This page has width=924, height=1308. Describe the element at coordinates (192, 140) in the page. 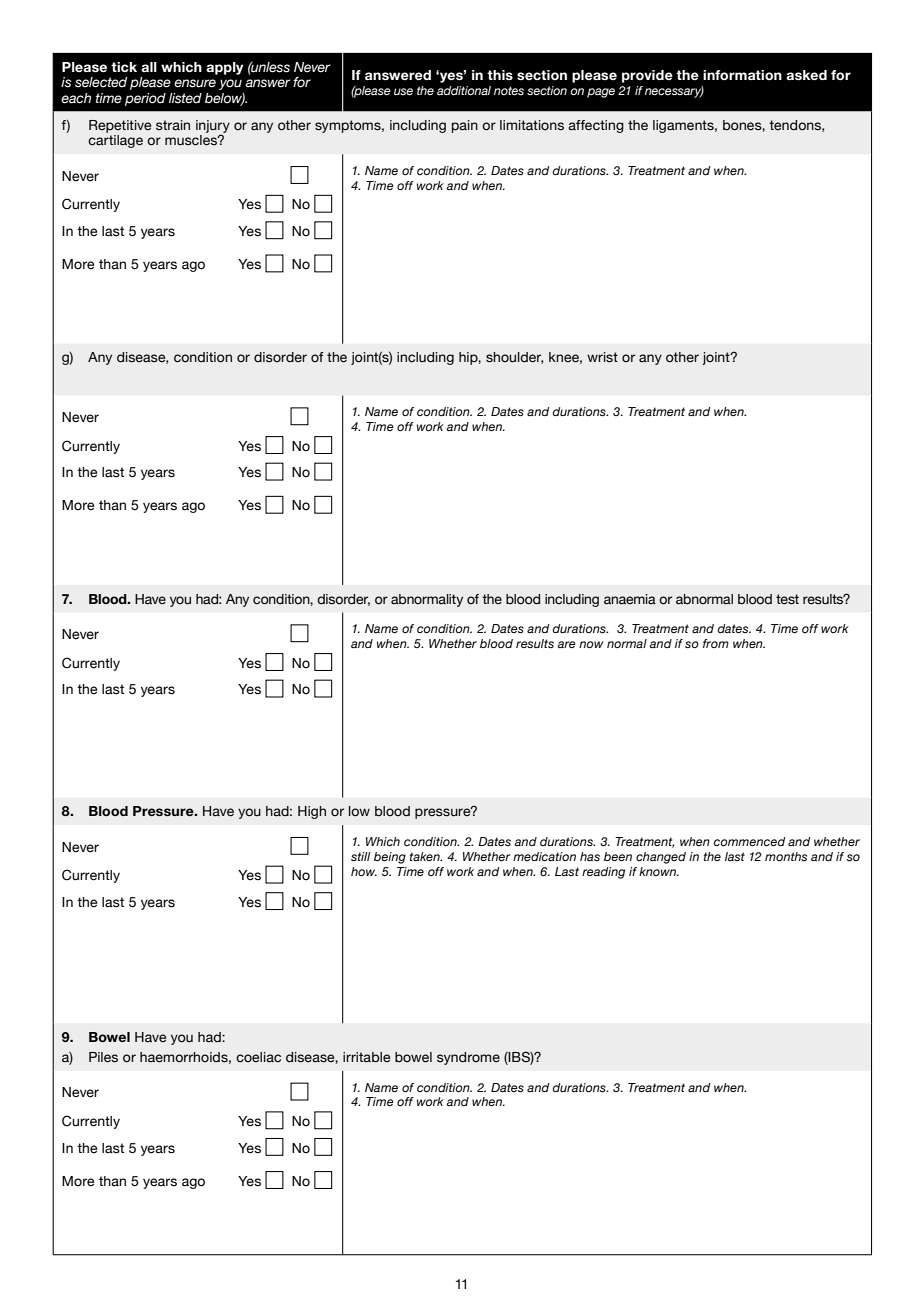

I see `muscles` at that location.
